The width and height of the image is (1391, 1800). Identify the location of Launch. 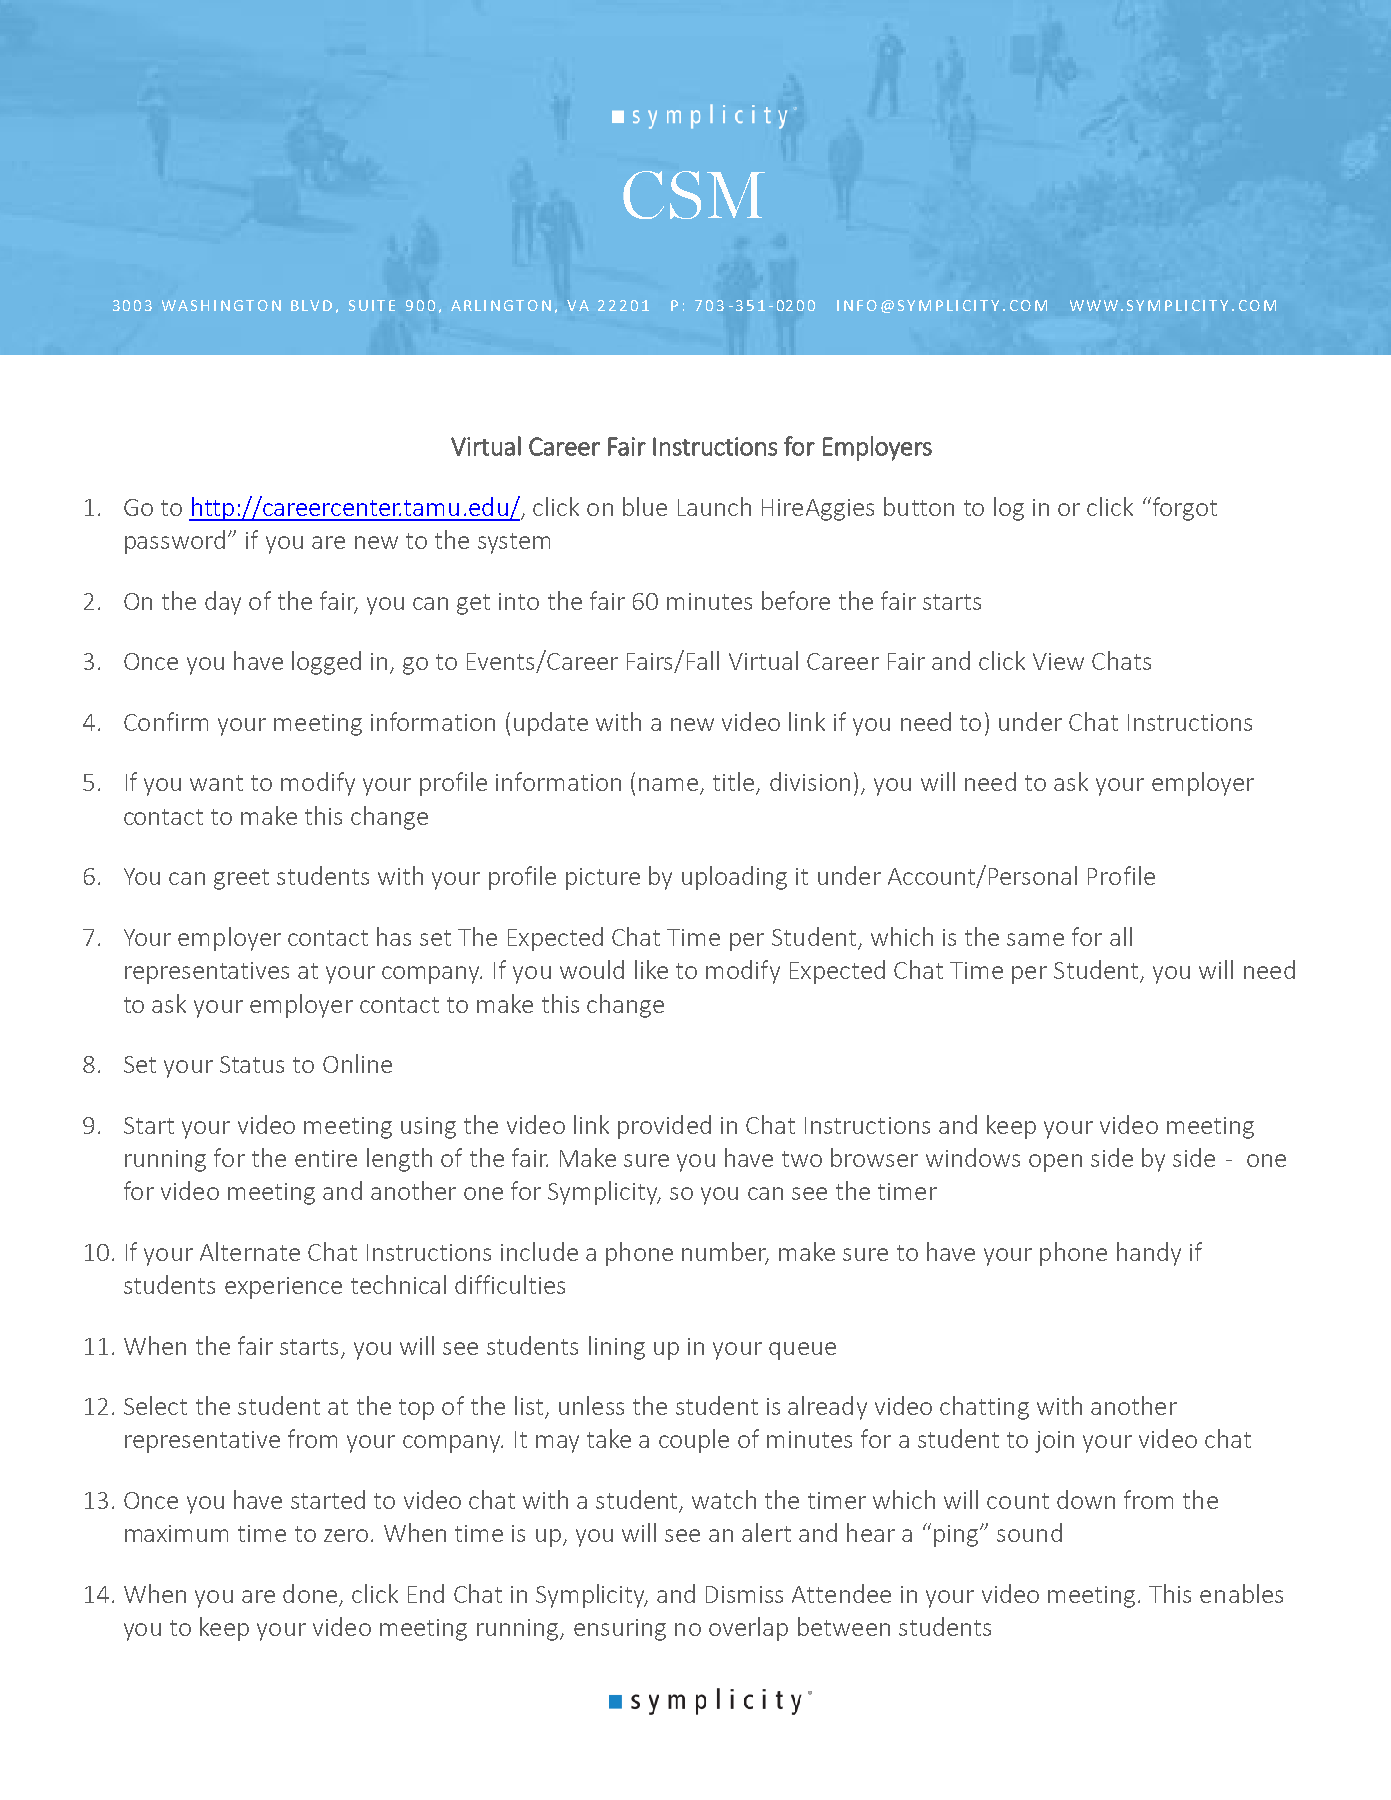
(714, 506).
